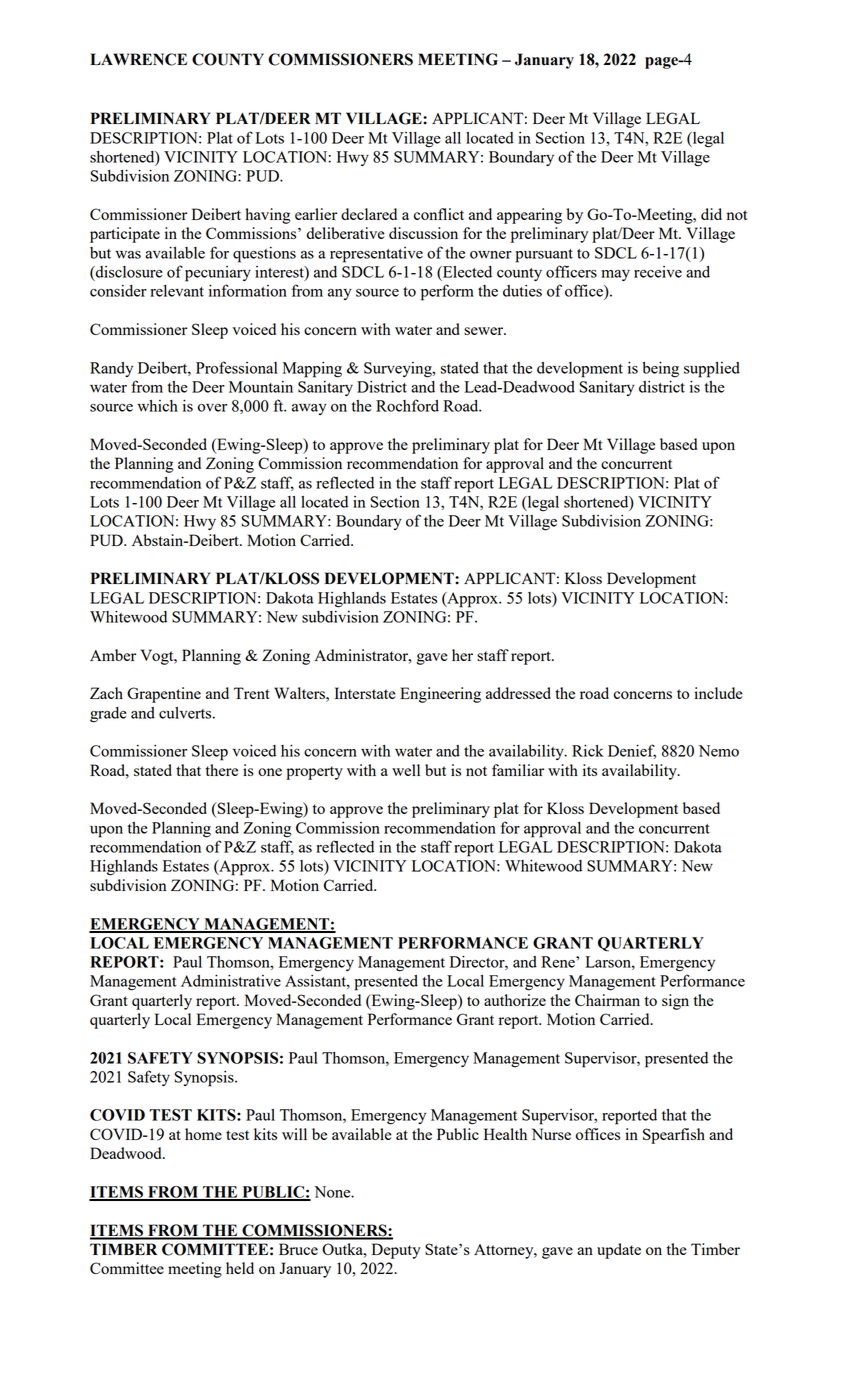 This document has height=1400, width=849. I want to click on LAWRENCE, so click(138, 59).
